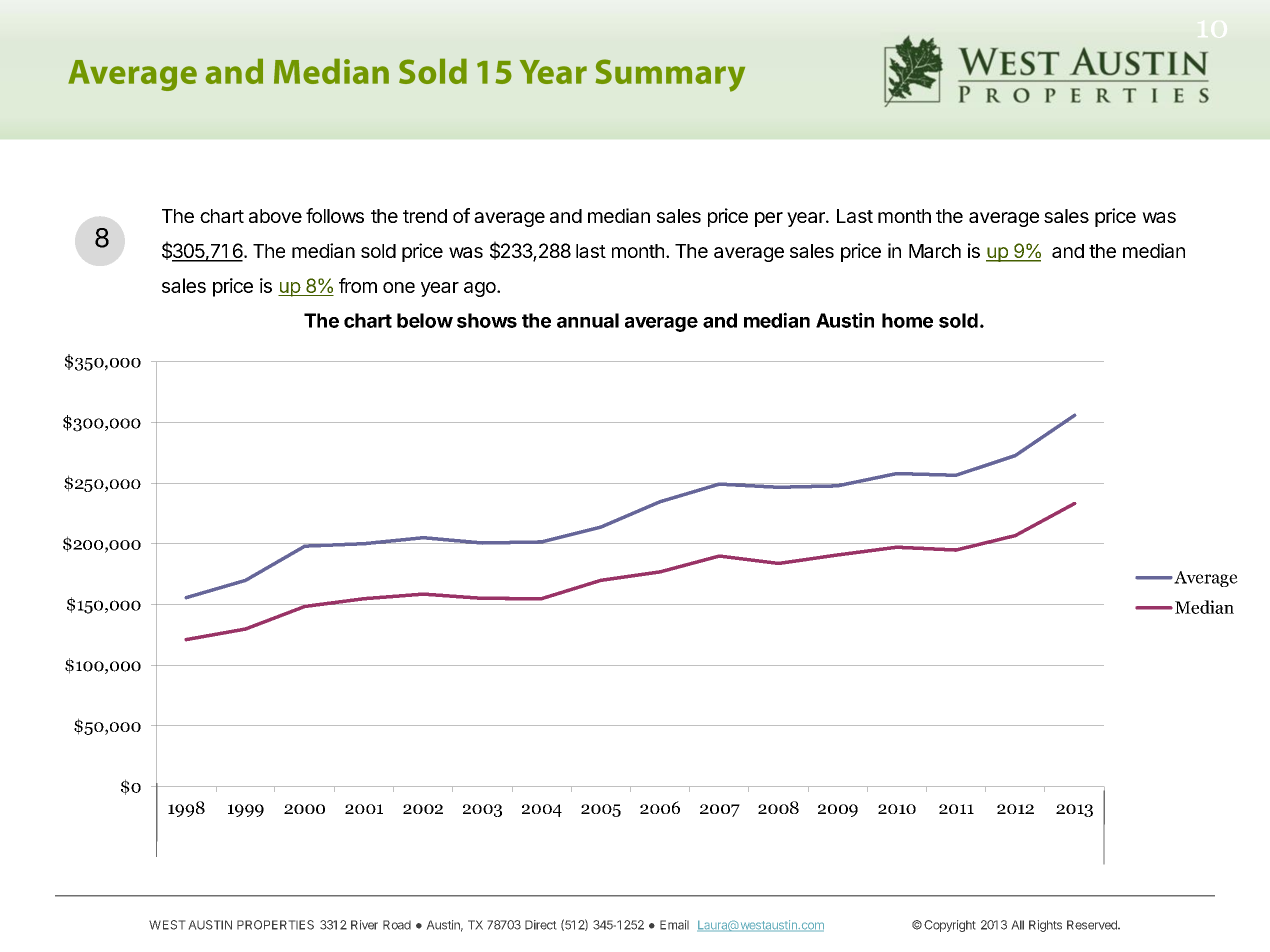 This page has height=952, width=1270. What do you see at coordinates (674, 925) in the page?
I see `Email` at bounding box center [674, 925].
